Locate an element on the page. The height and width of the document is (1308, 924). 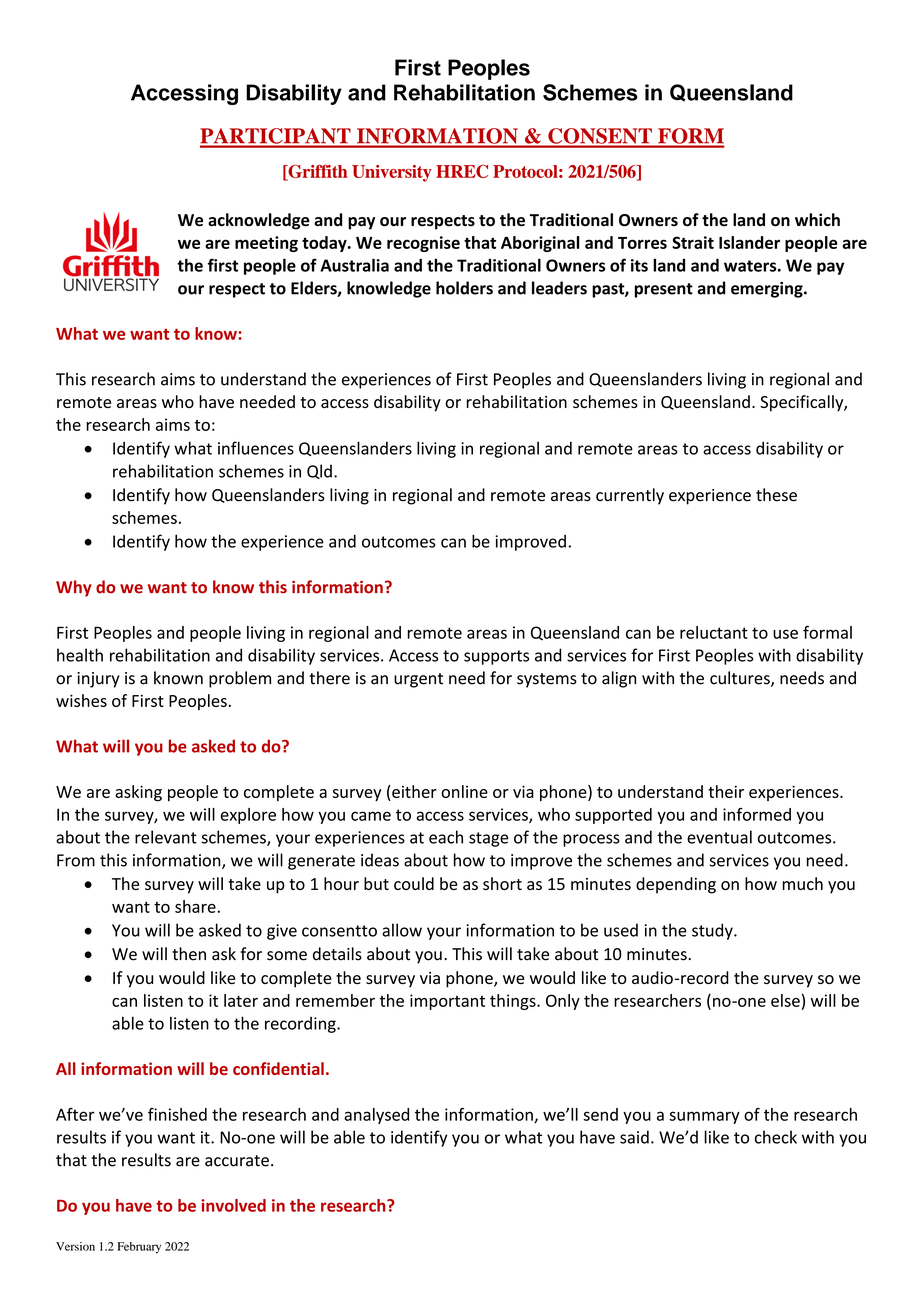
these is located at coordinates (776, 495).
